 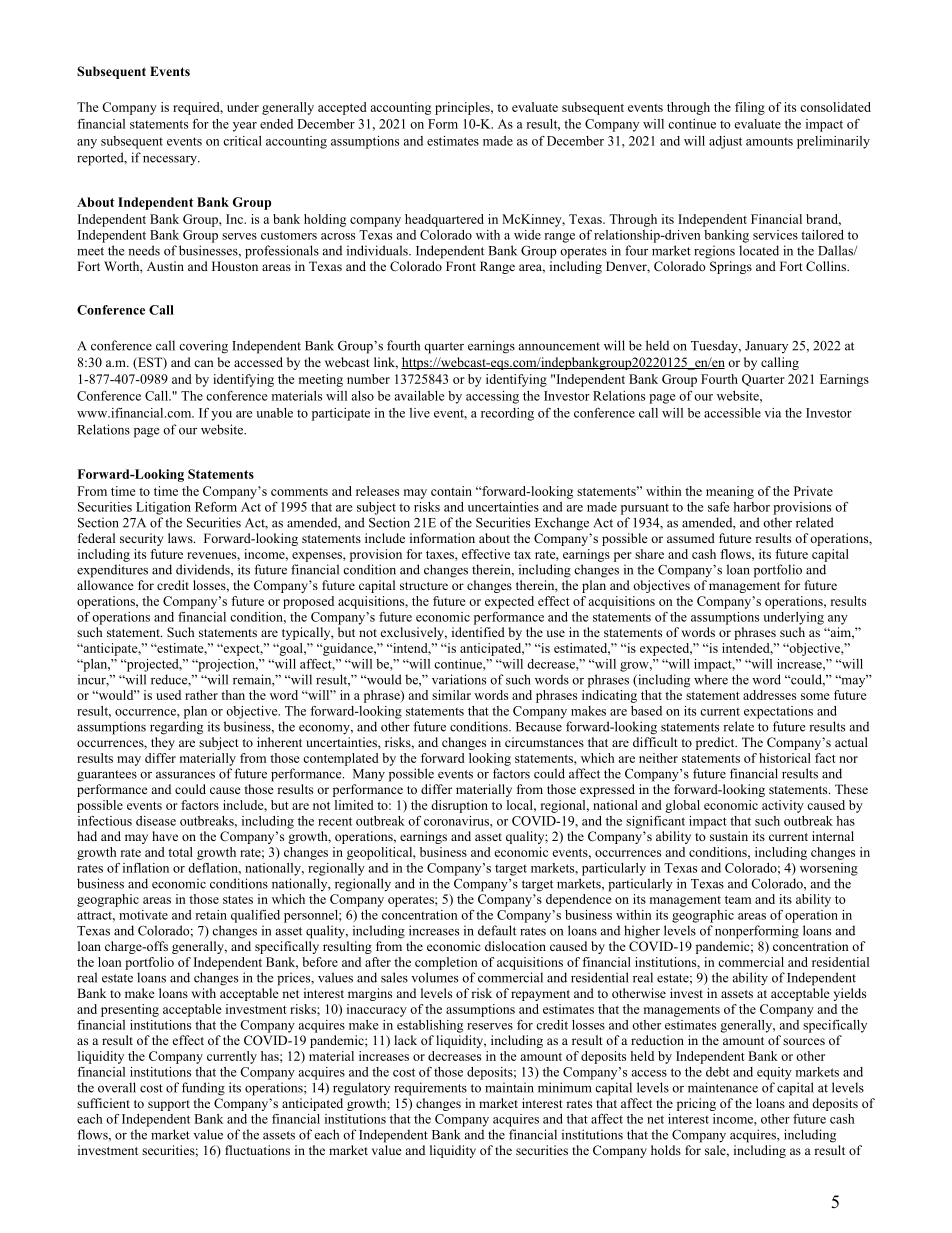 I want to click on default, so click(x=497, y=930).
